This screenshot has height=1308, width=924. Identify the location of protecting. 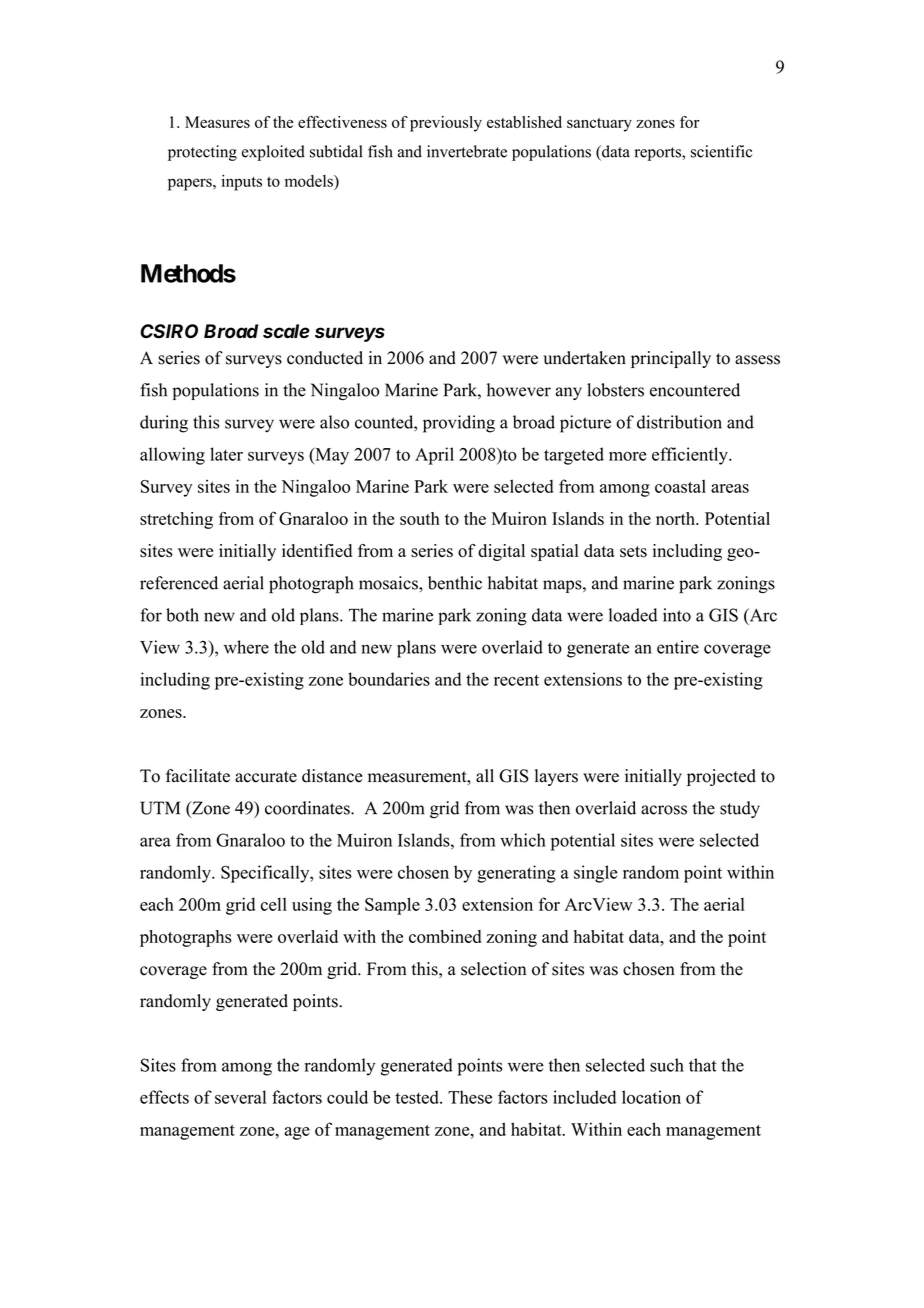
(202, 153).
